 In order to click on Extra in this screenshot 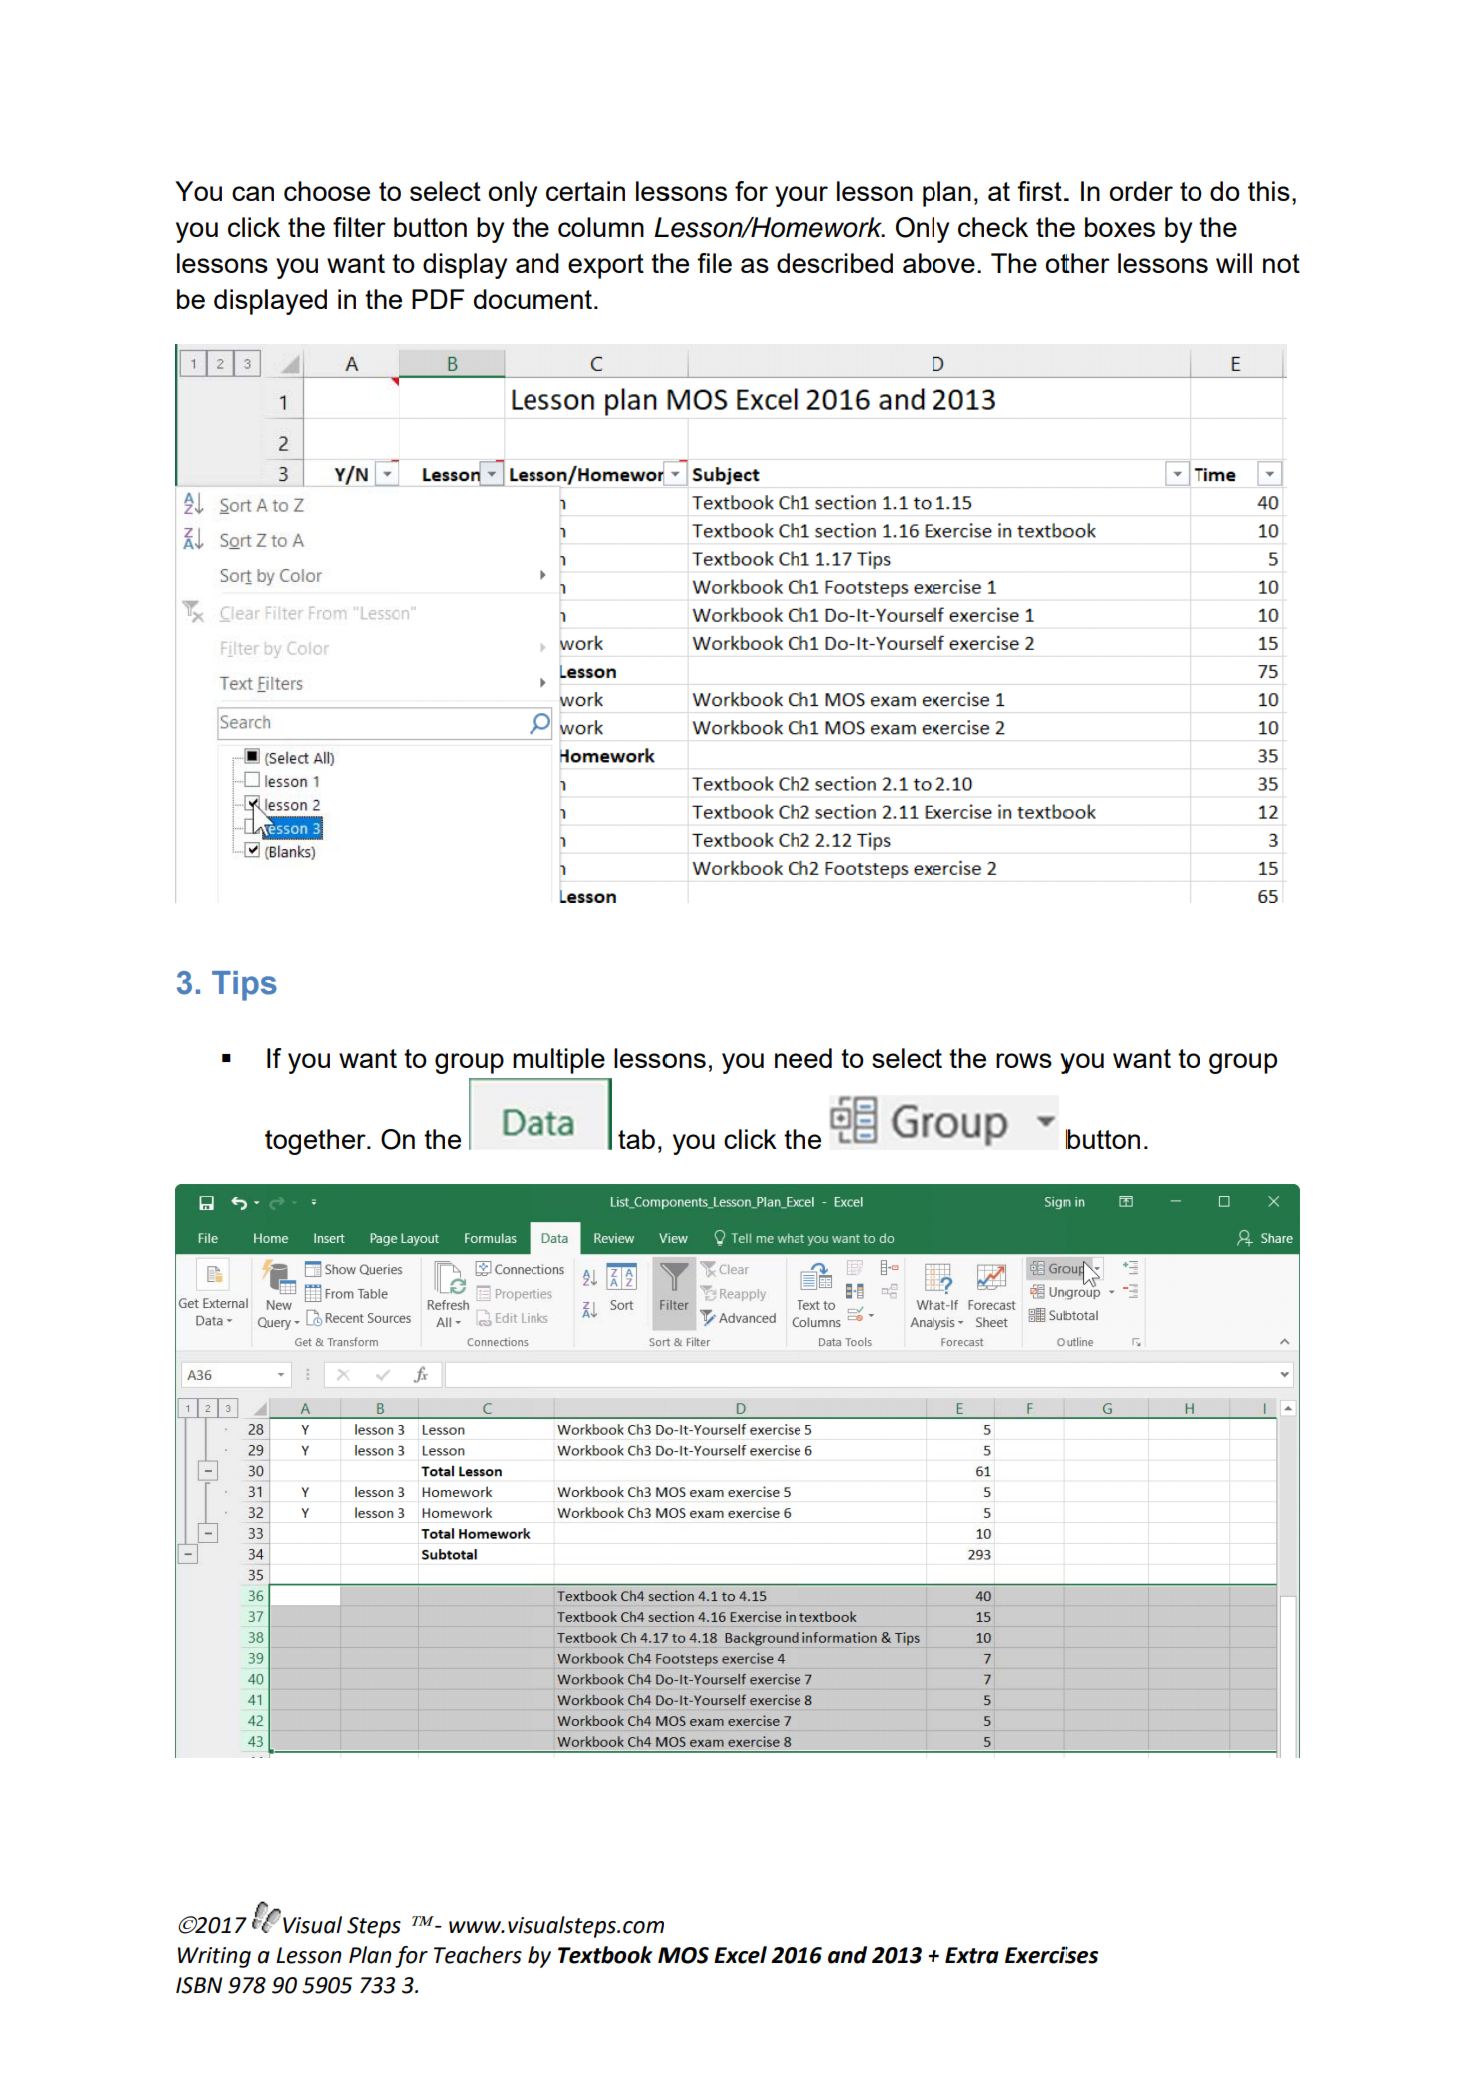, I will do `click(972, 1955)`.
